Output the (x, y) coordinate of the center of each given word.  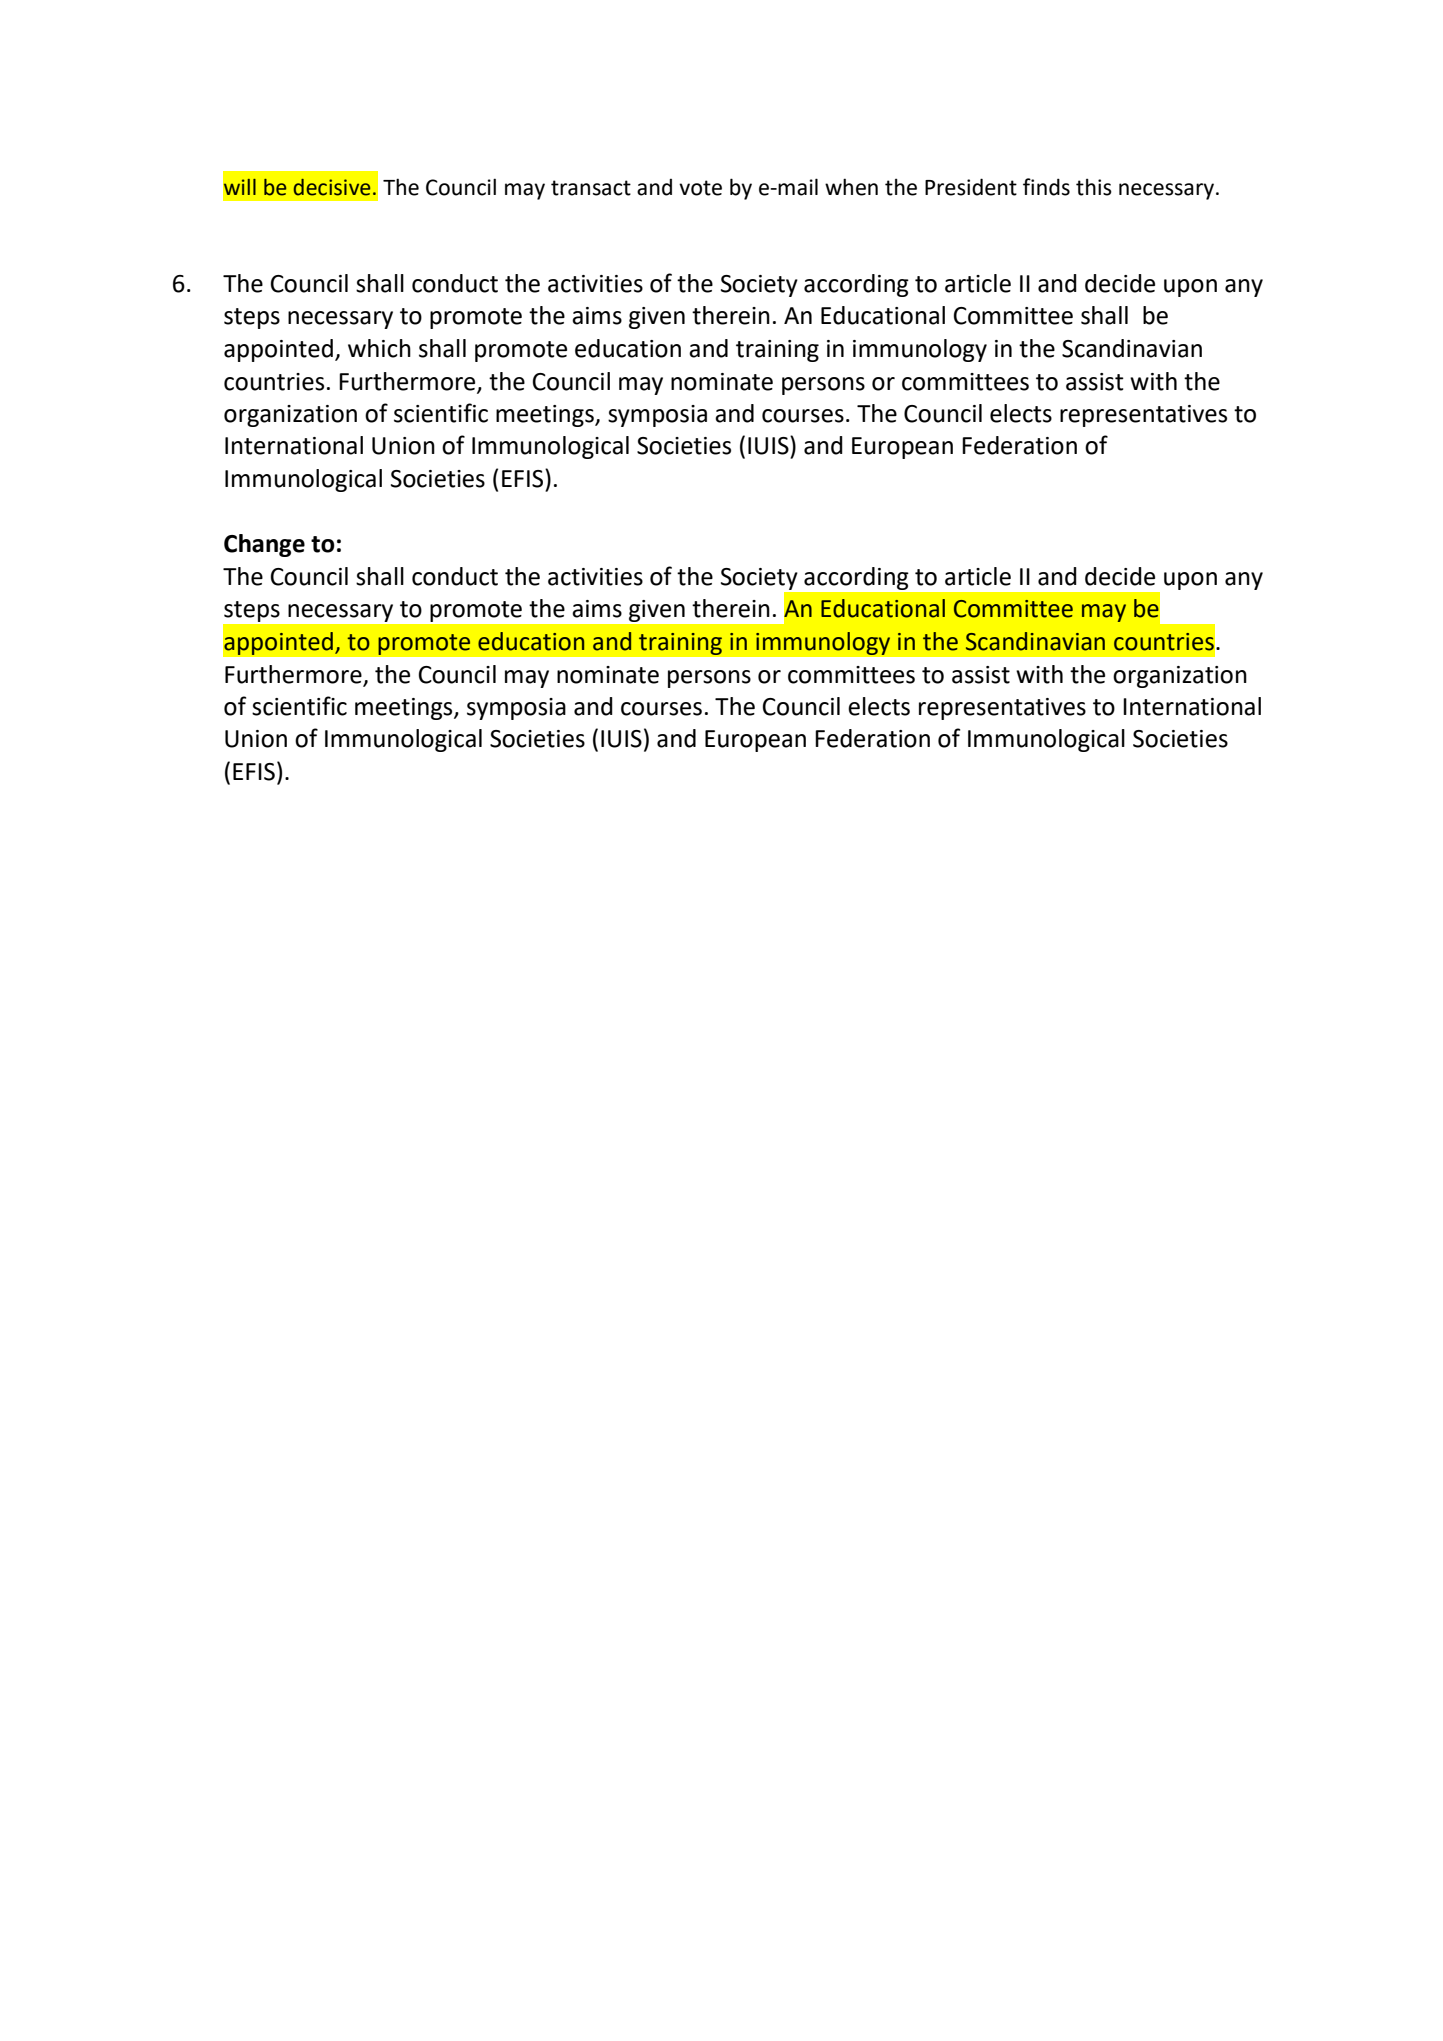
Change (264, 545)
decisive (331, 187)
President (971, 187)
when (851, 187)
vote (700, 188)
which (379, 348)
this (1094, 187)
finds (1046, 187)
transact (591, 188)
